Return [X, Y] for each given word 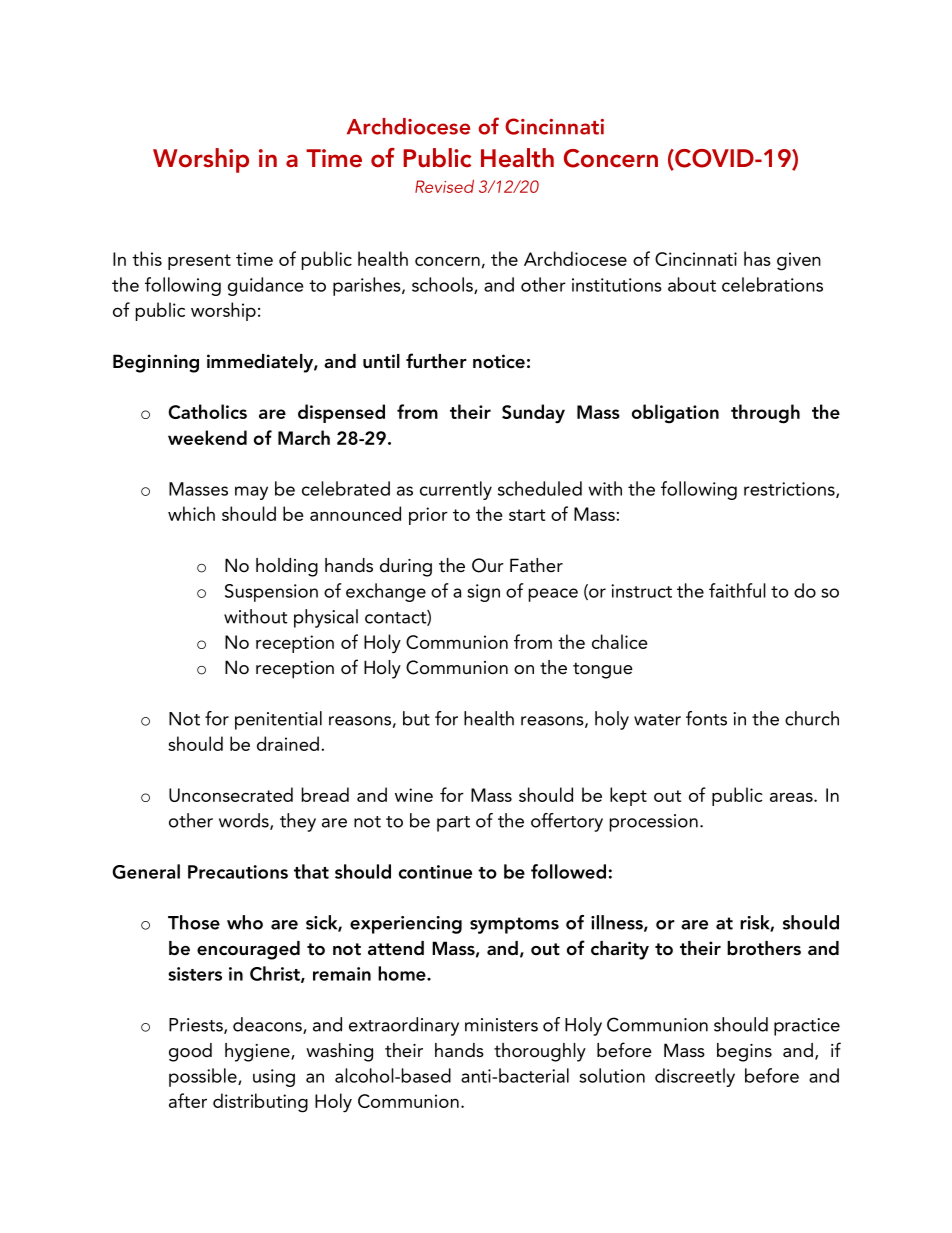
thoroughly [540, 1052]
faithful [737, 590]
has [757, 258]
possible [204, 1077]
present [199, 262]
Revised [444, 186]
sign [483, 593]
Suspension [271, 593]
